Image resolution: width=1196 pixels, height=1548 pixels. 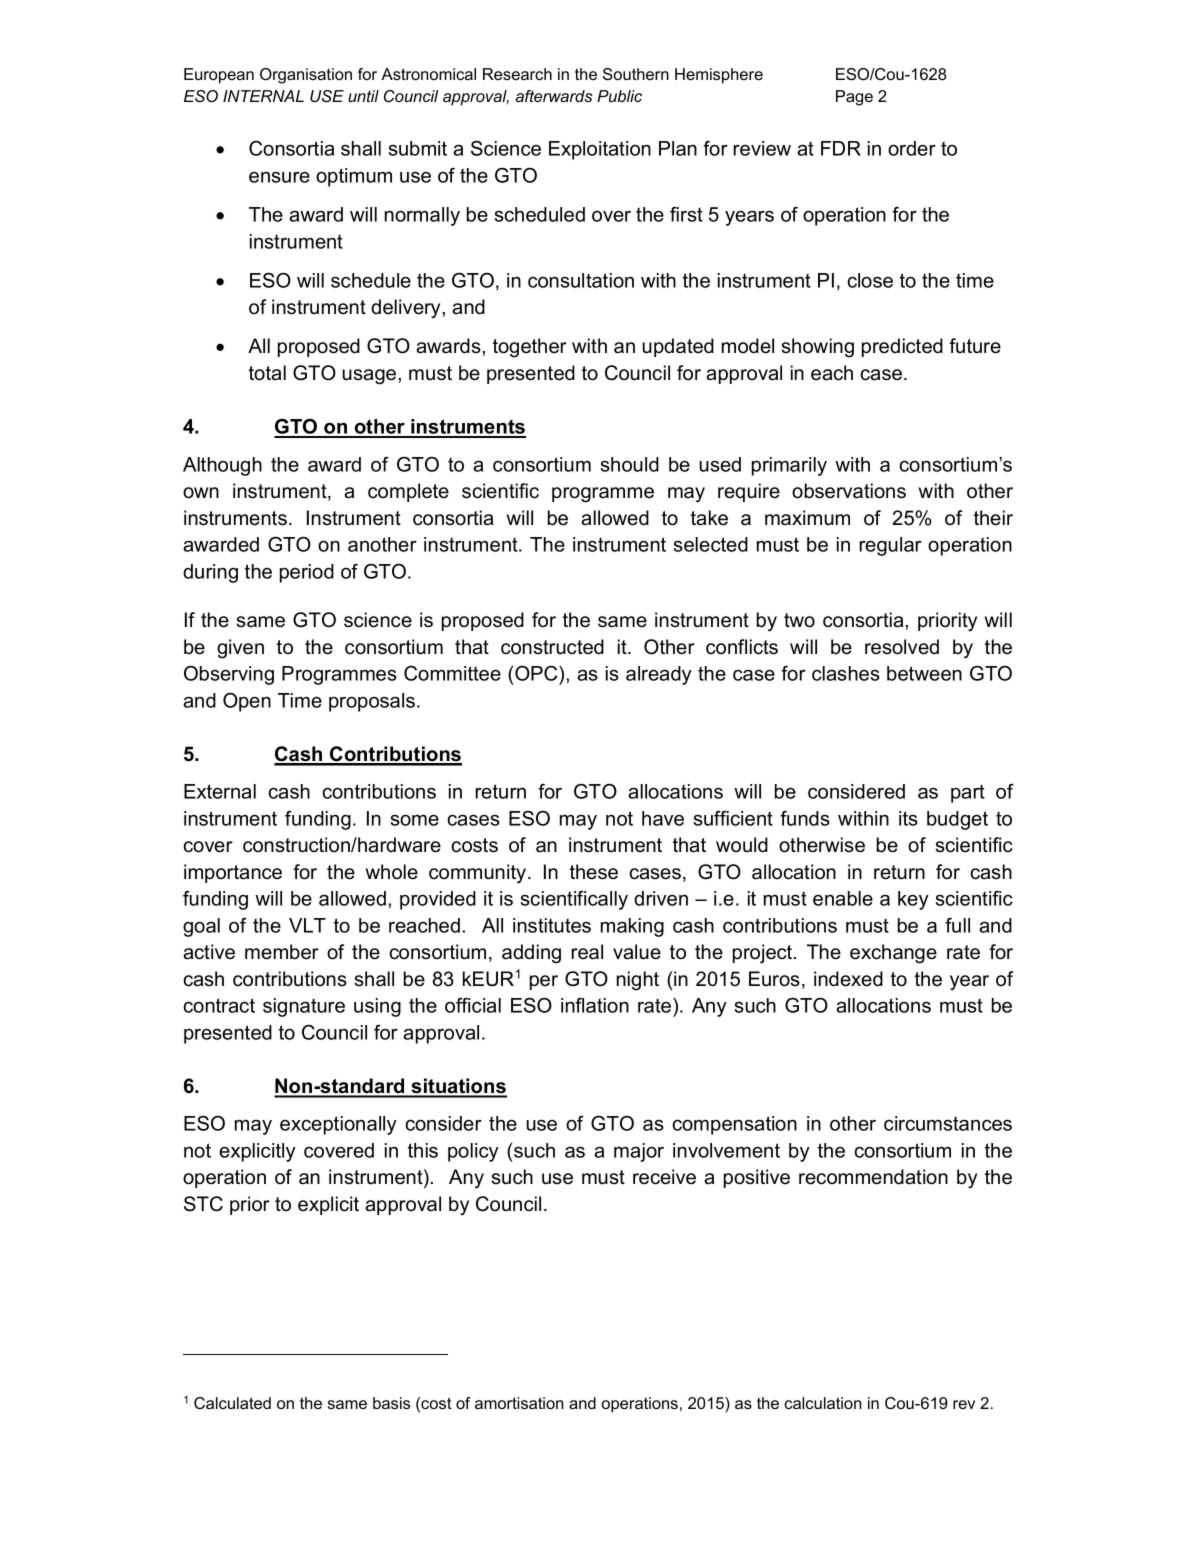 What do you see at coordinates (530, 348) in the image?
I see `together` at bounding box center [530, 348].
